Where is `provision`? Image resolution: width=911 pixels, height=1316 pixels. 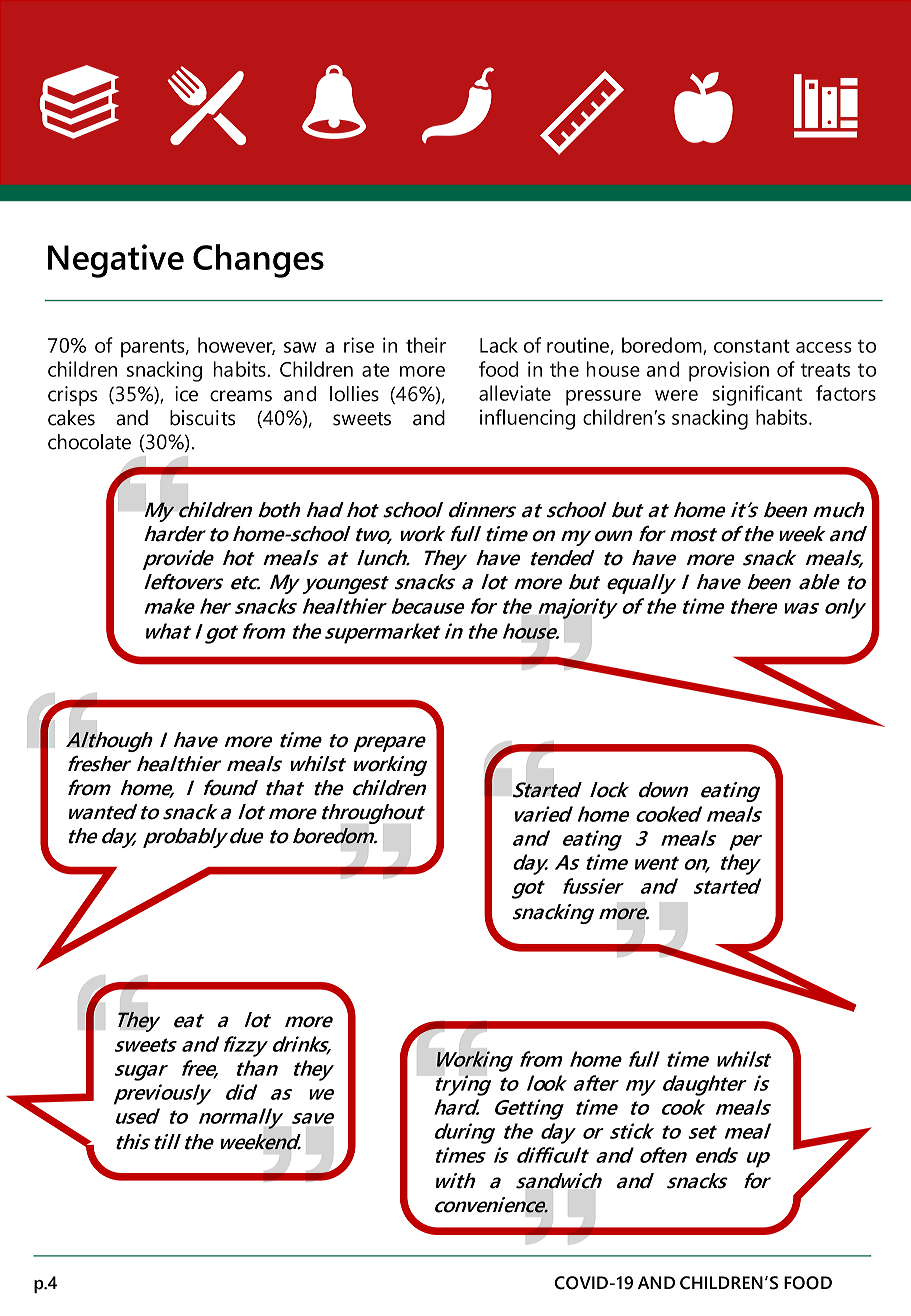
provision is located at coordinates (729, 371).
